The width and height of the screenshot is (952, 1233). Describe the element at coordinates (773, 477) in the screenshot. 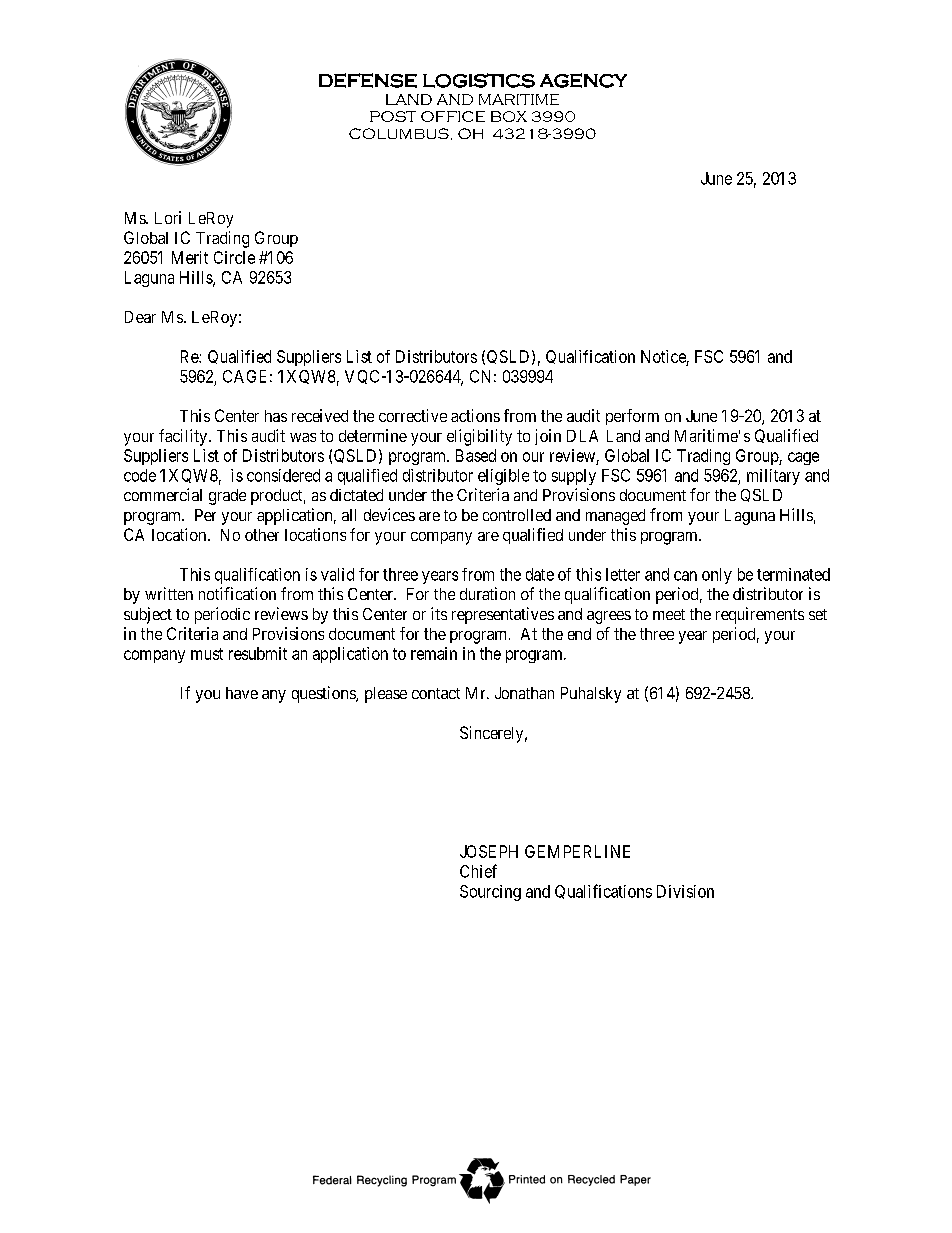

I see `military` at that location.
